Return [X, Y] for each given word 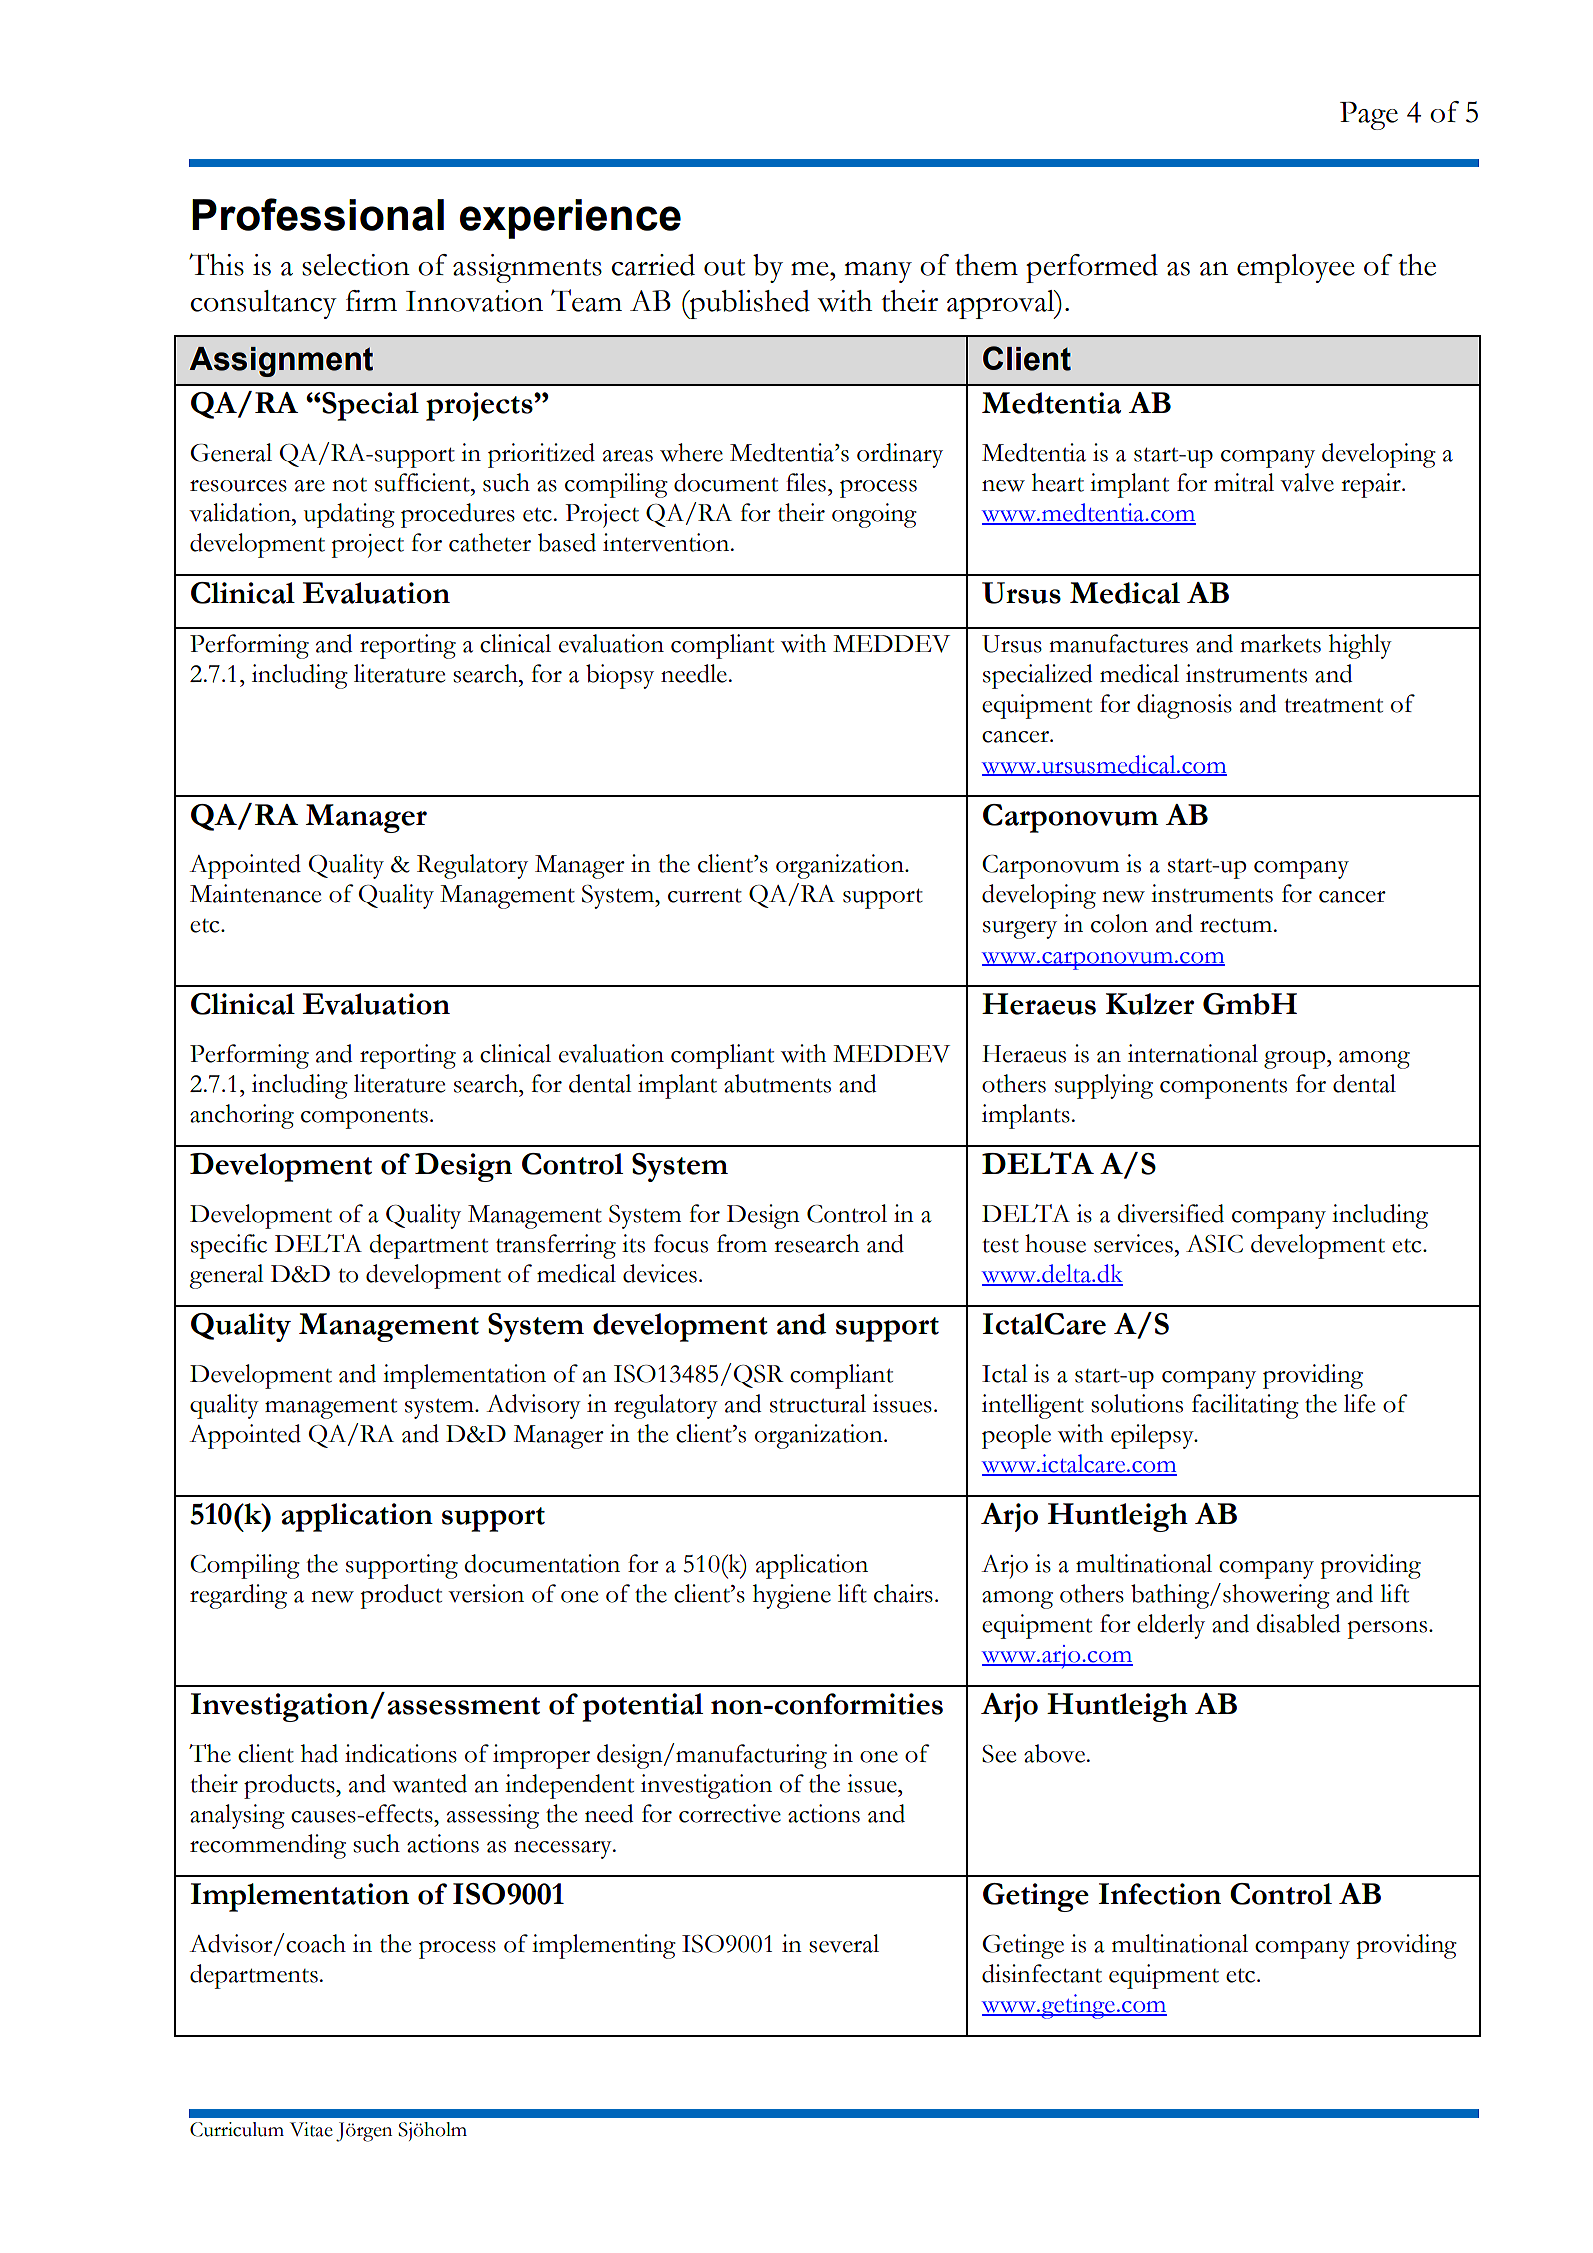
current [705, 895]
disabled [1298, 1623]
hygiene [792, 1596]
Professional [318, 214]
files [806, 482]
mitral [1244, 482]
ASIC [1214, 1244]
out [724, 267]
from [742, 1243]
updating [349, 515]
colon [1119, 923]
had [319, 1753]
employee [1296, 268]
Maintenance [255, 893]
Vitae [311, 2129]
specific [229, 1246]
